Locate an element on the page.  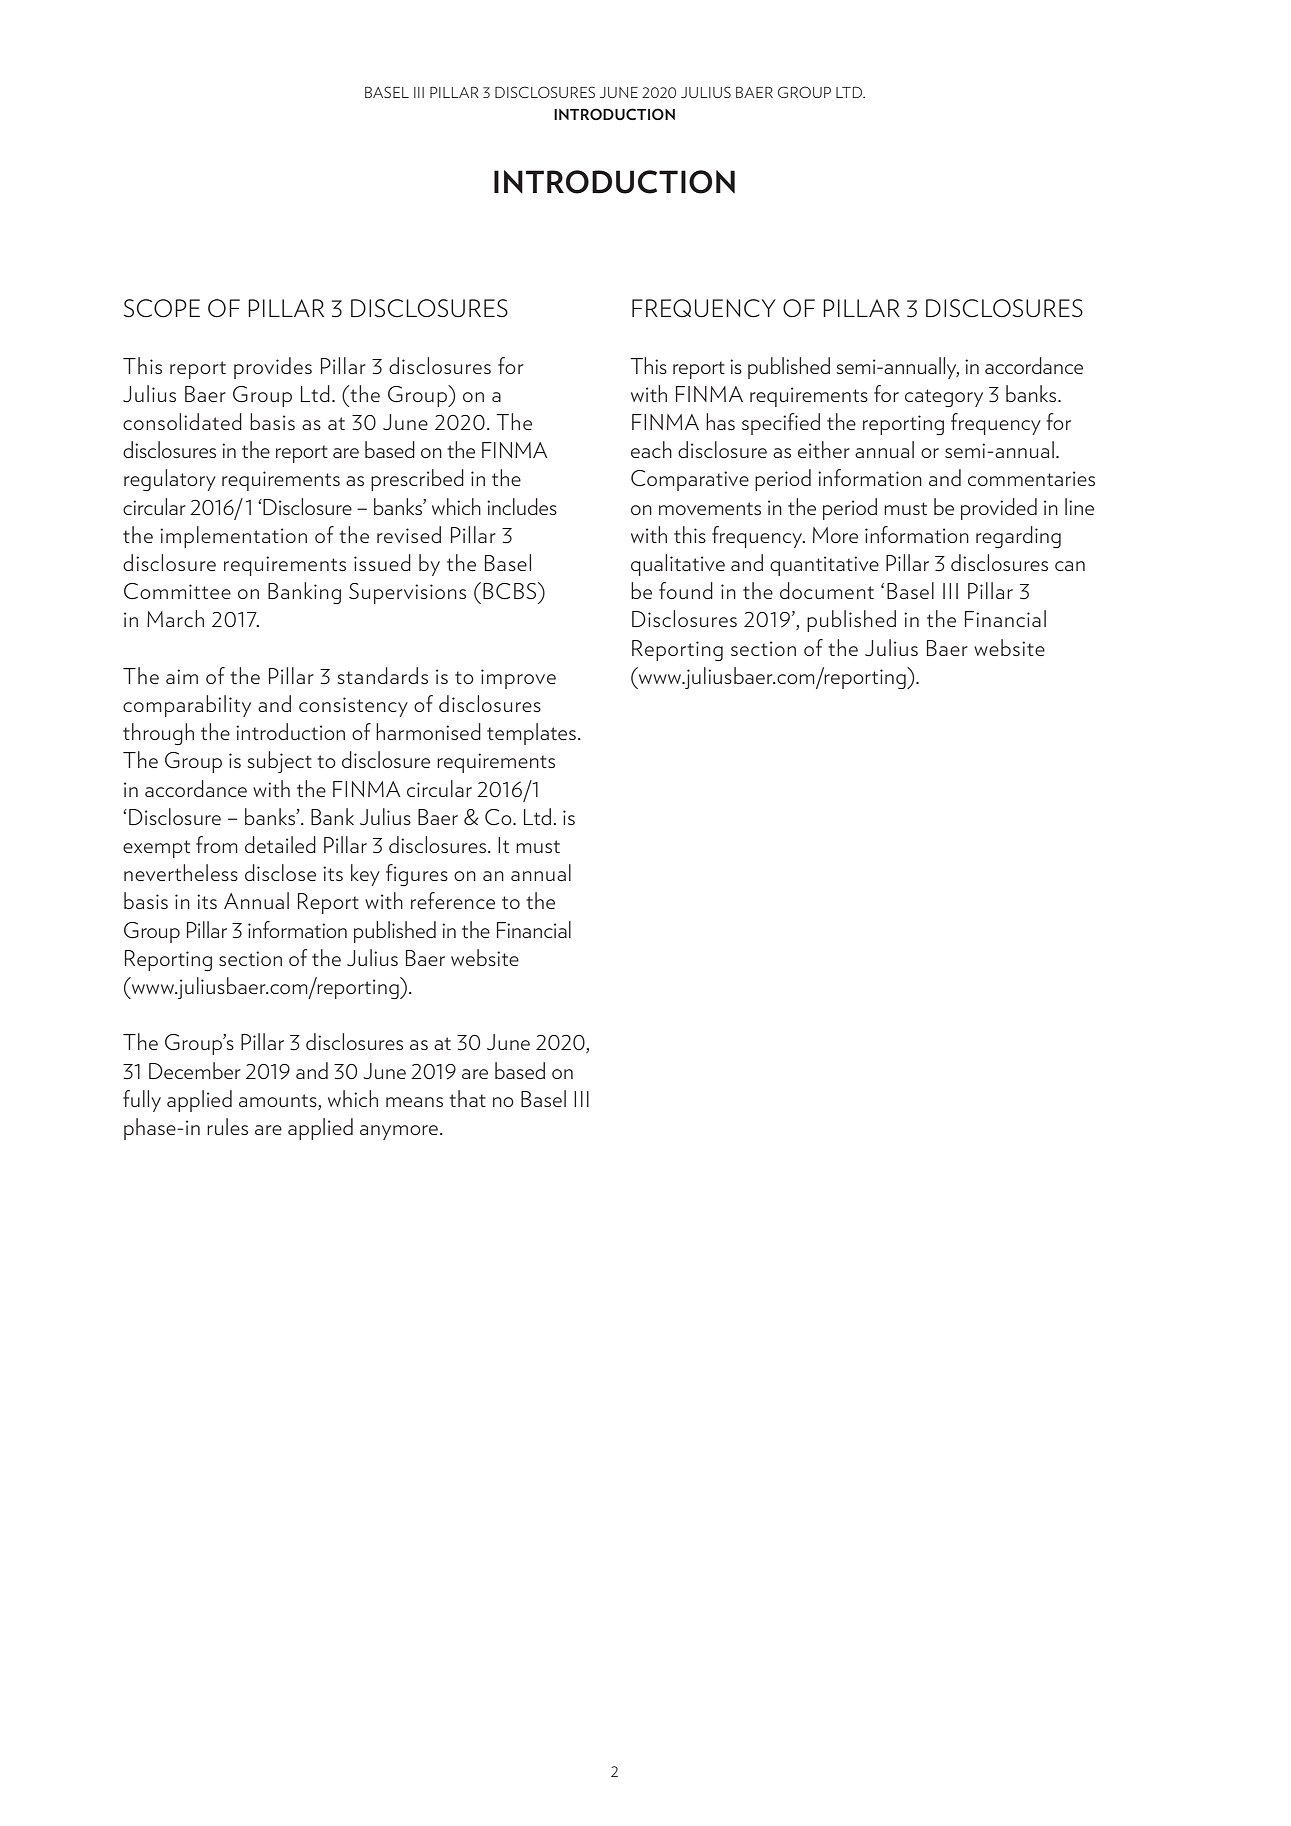
templates is located at coordinates (531, 734).
